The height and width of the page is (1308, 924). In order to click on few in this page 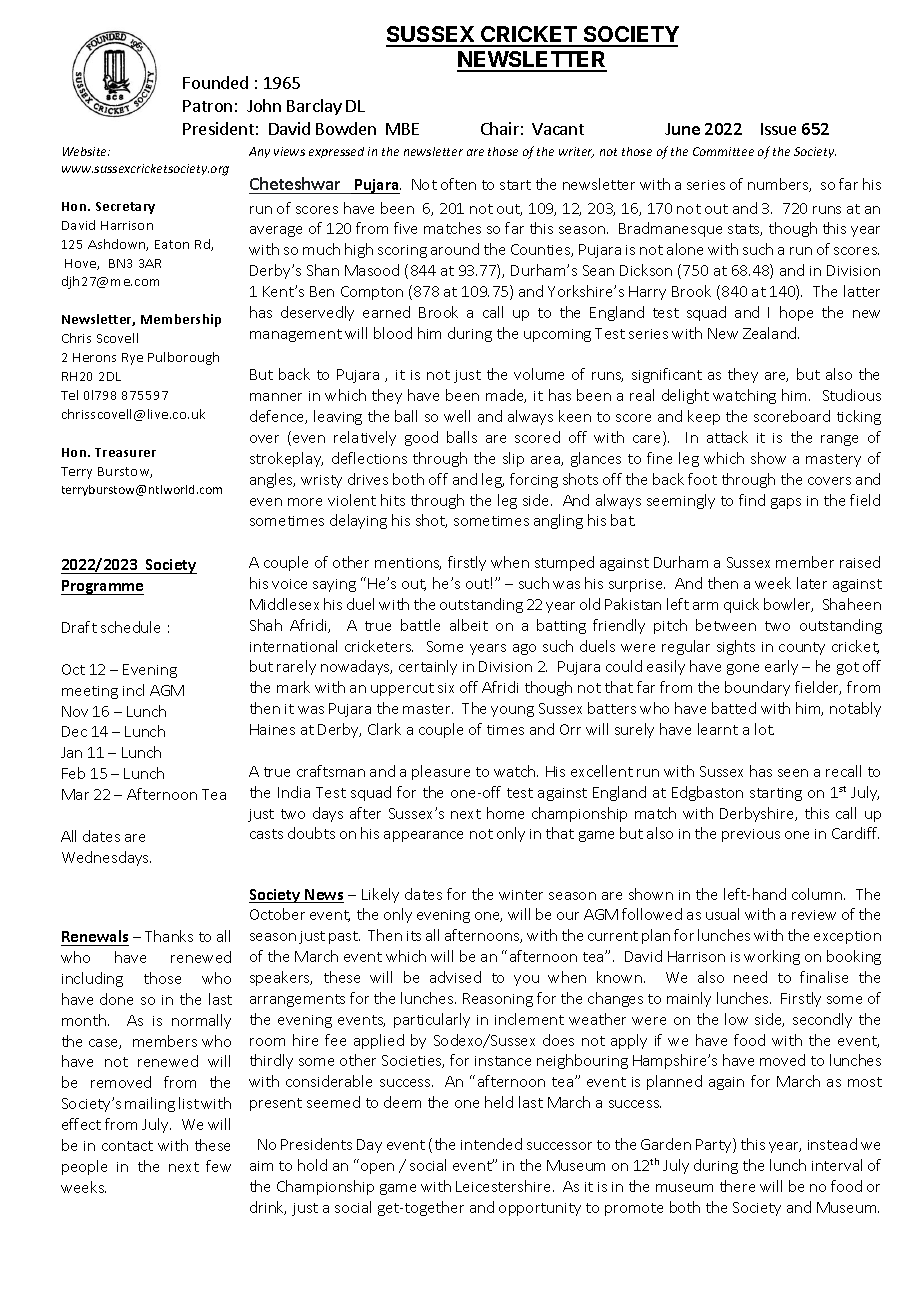, I will do `click(218, 1166)`.
